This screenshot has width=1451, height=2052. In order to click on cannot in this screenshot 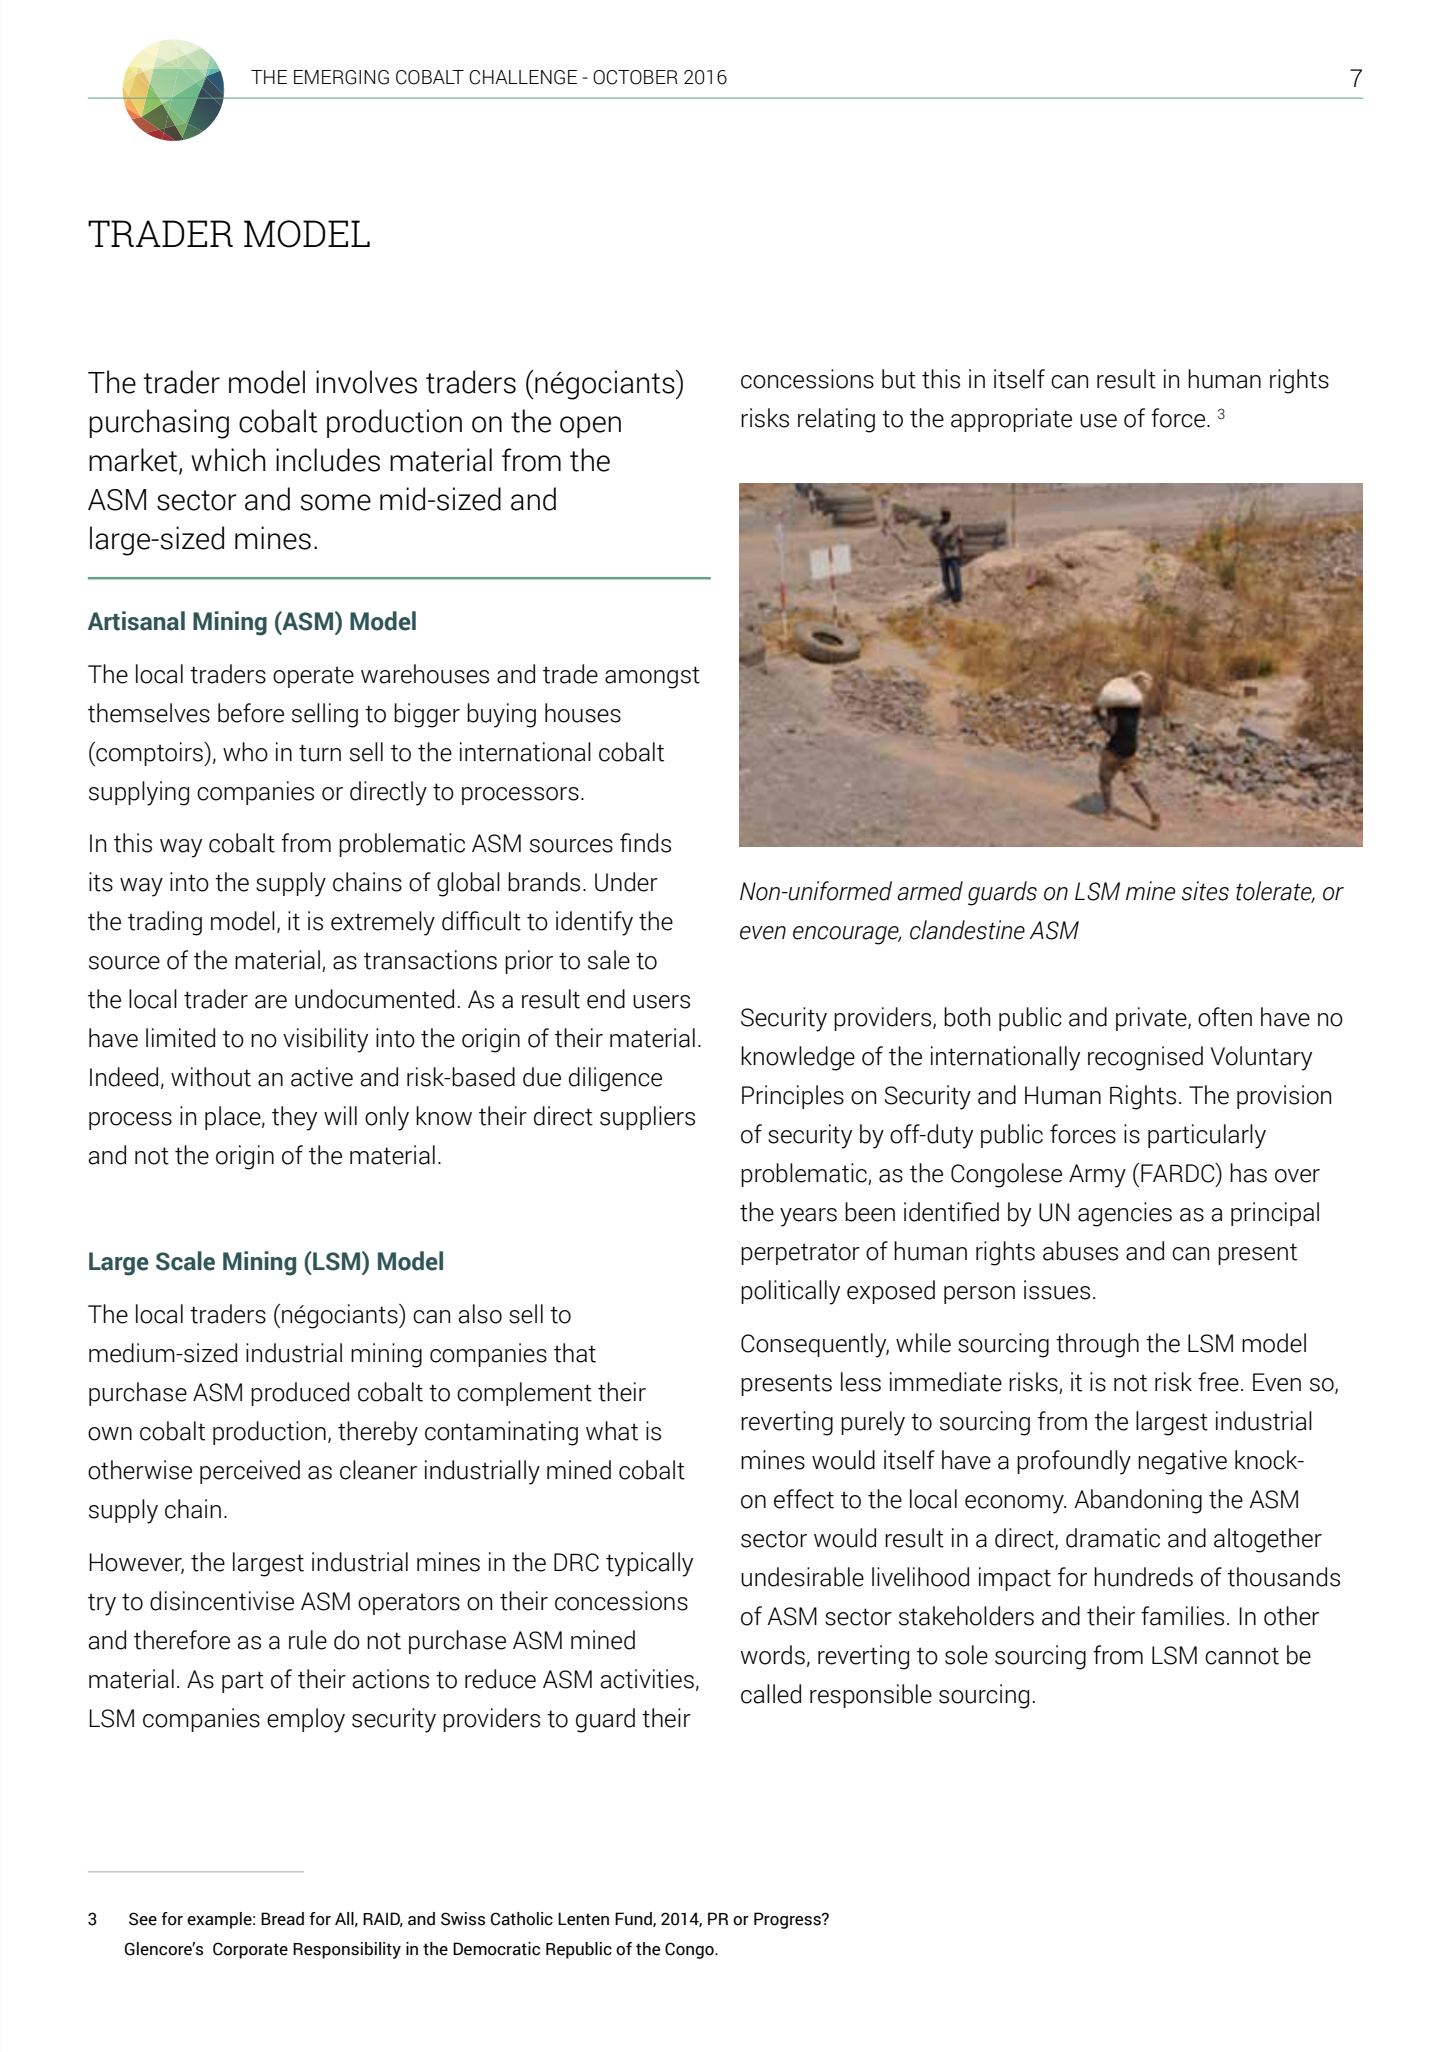, I will do `click(1242, 1656)`.
